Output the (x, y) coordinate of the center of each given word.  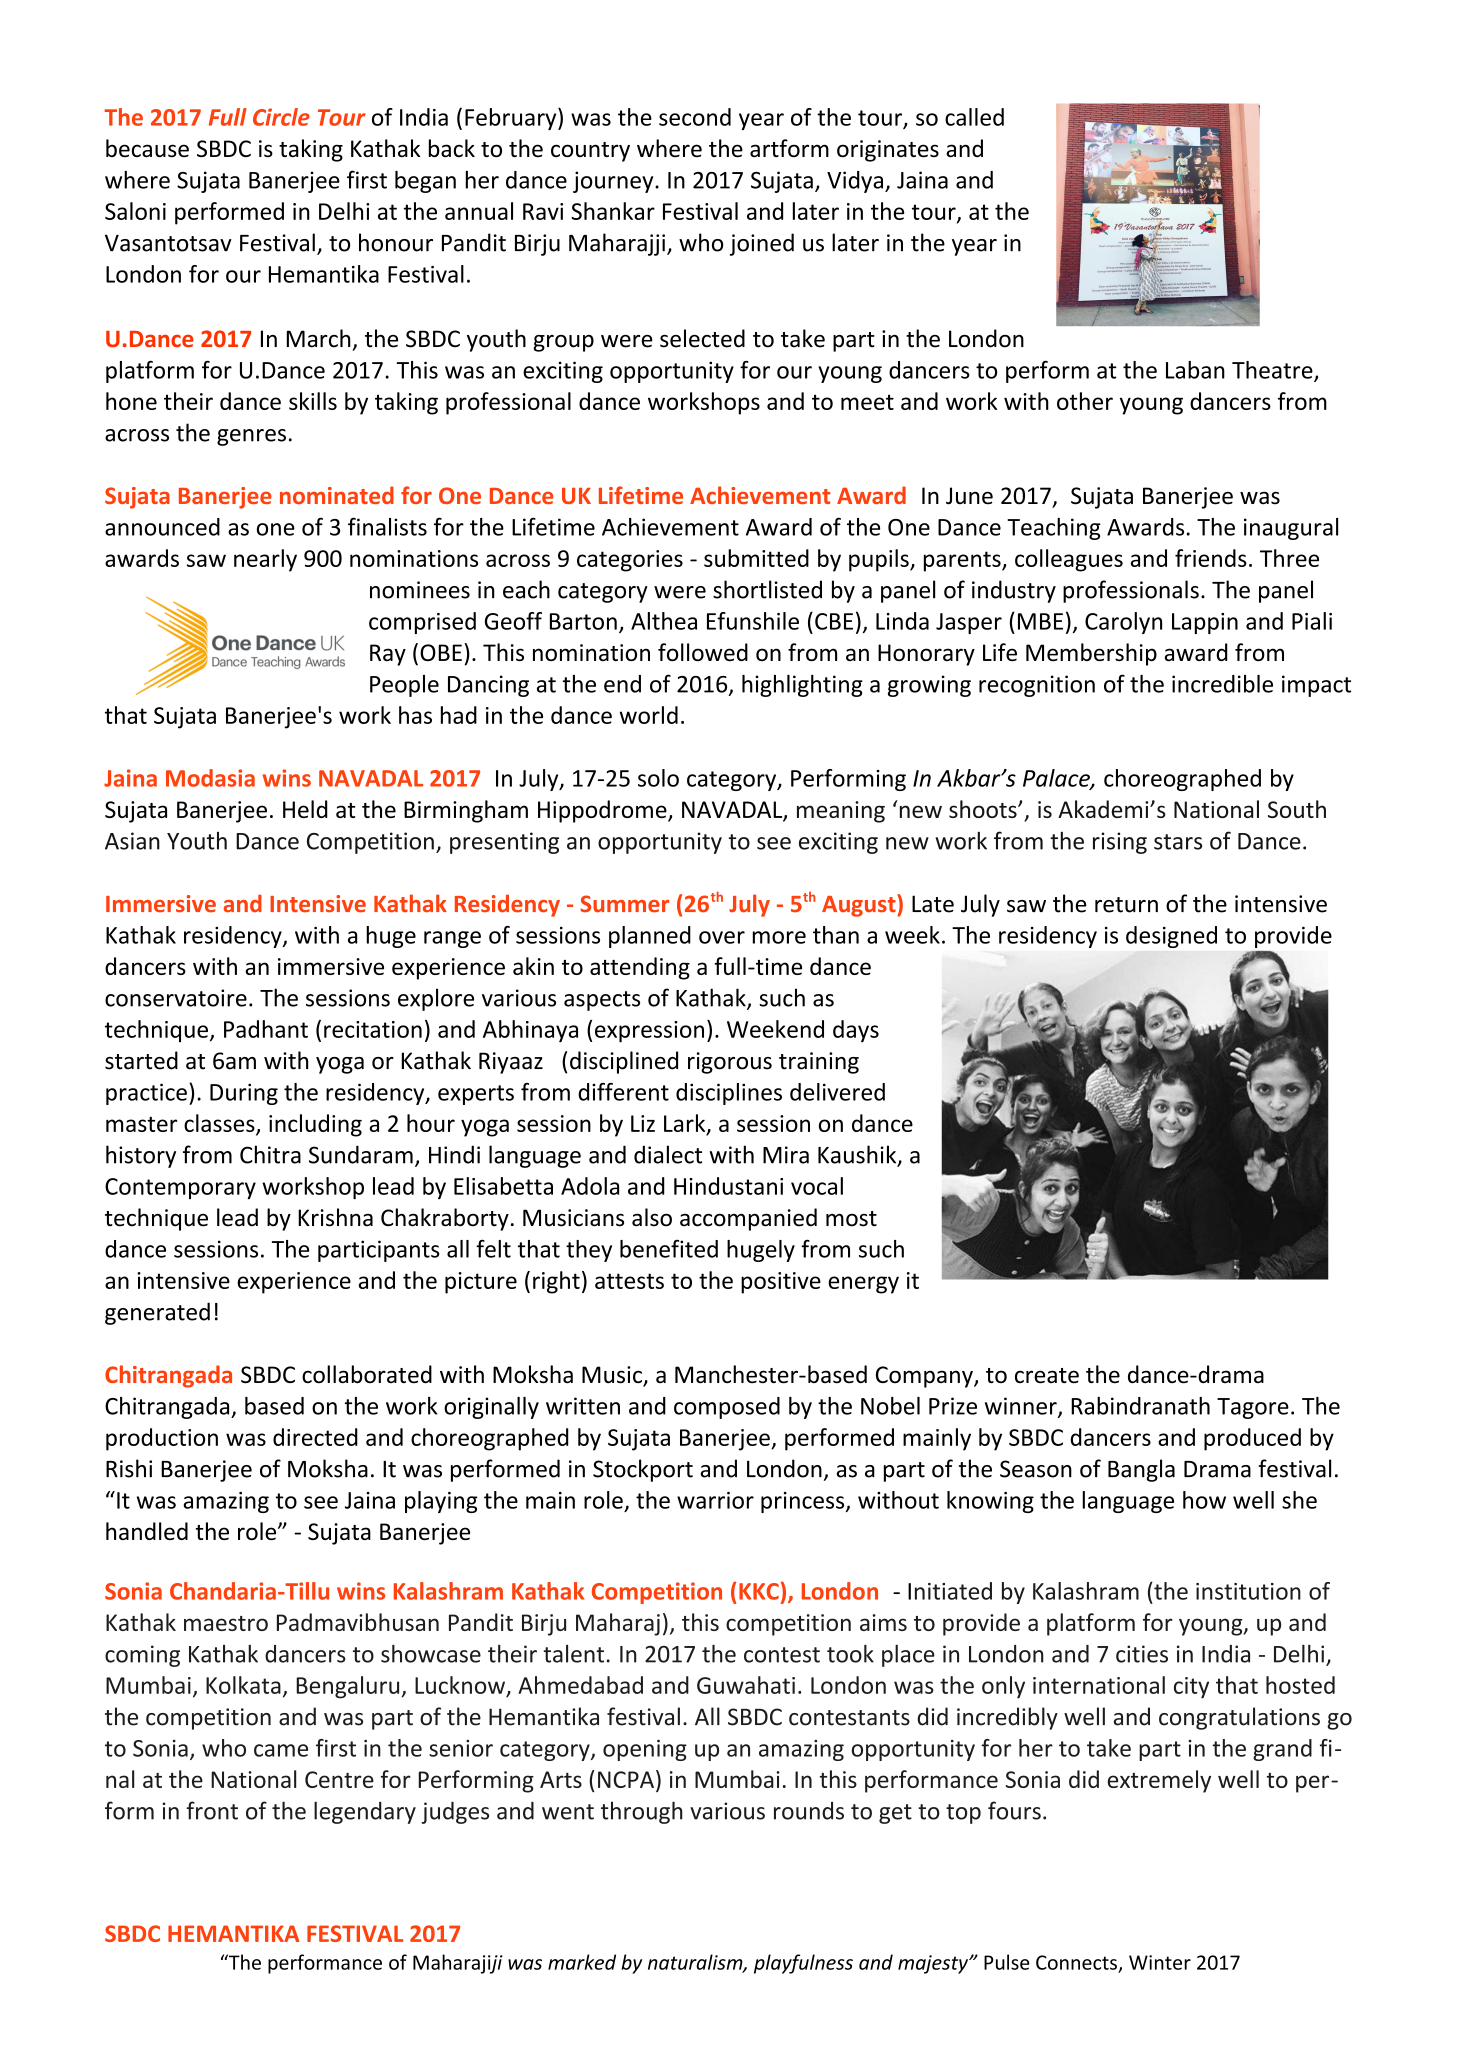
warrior (715, 1500)
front (212, 1810)
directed (315, 1437)
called (974, 117)
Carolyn (1123, 623)
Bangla (1141, 1470)
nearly (265, 560)
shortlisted (767, 589)
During (244, 1094)
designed (1171, 937)
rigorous (730, 1063)
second (695, 117)
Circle (281, 117)
